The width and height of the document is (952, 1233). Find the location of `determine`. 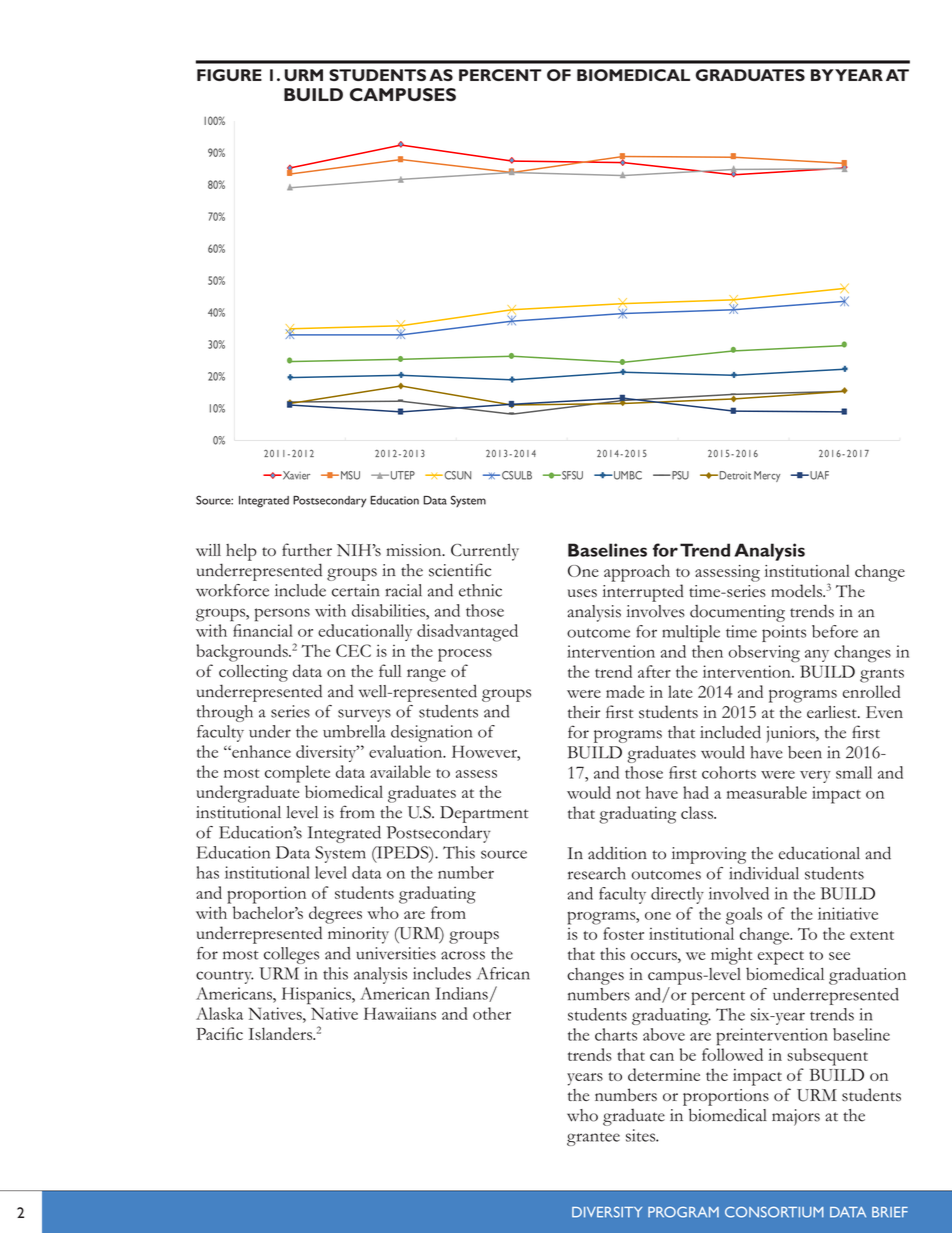

determine is located at coordinates (664, 1074).
